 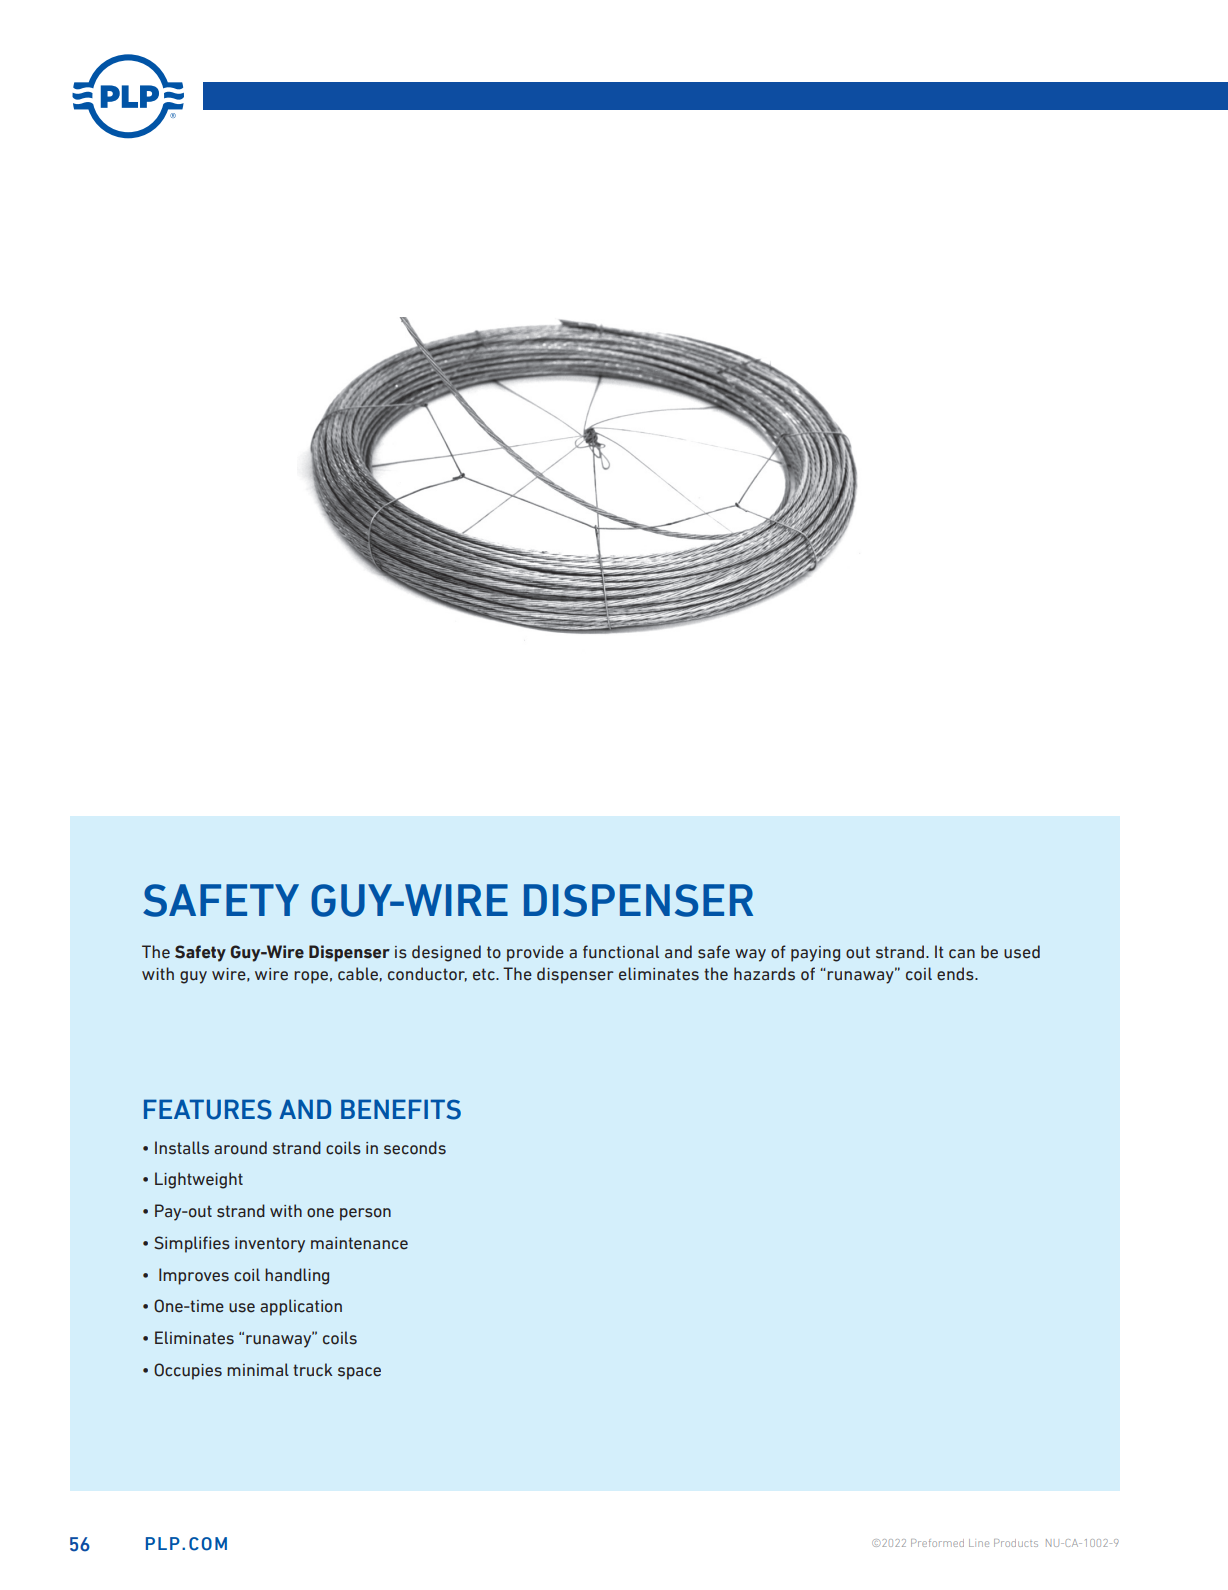 What do you see at coordinates (764, 974) in the page?
I see `hazards` at bounding box center [764, 974].
